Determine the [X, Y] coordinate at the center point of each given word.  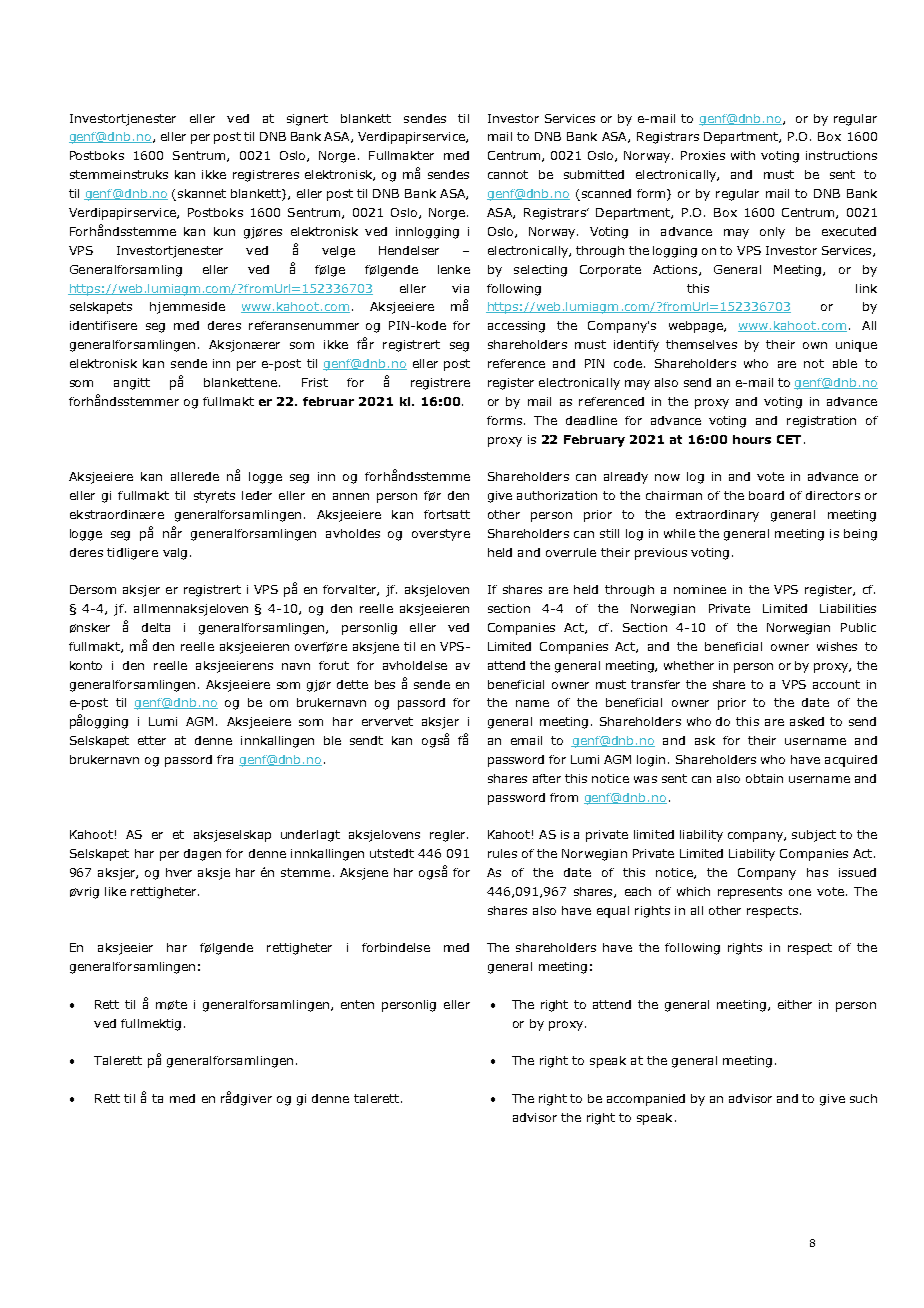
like [115, 891]
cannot [508, 174]
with [743, 155]
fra [225, 759]
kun [224, 231]
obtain [764, 778]
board [766, 495]
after [547, 778]
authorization [557, 495]
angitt [132, 384]
